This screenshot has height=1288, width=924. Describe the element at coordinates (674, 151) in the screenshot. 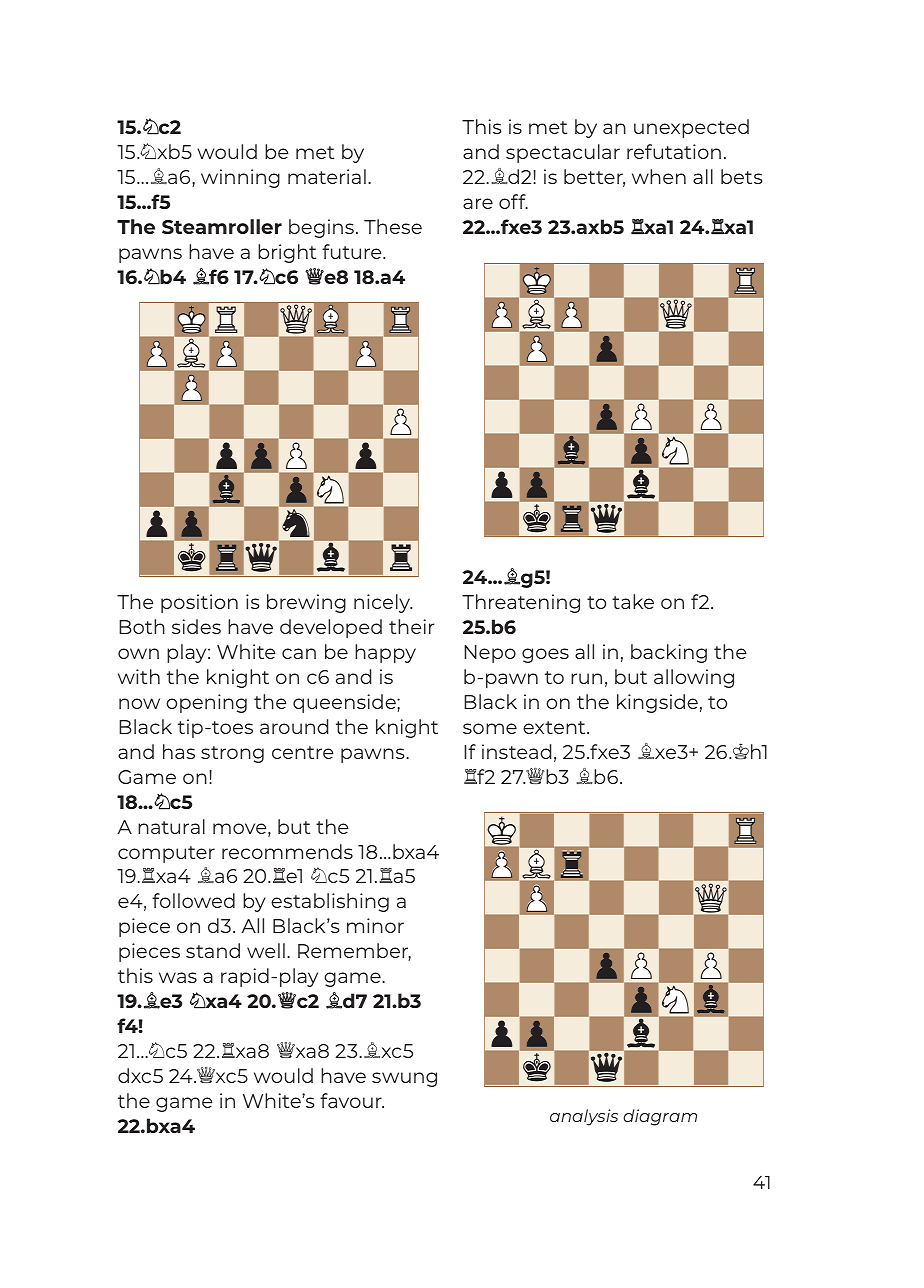

I see `refutation` at that location.
